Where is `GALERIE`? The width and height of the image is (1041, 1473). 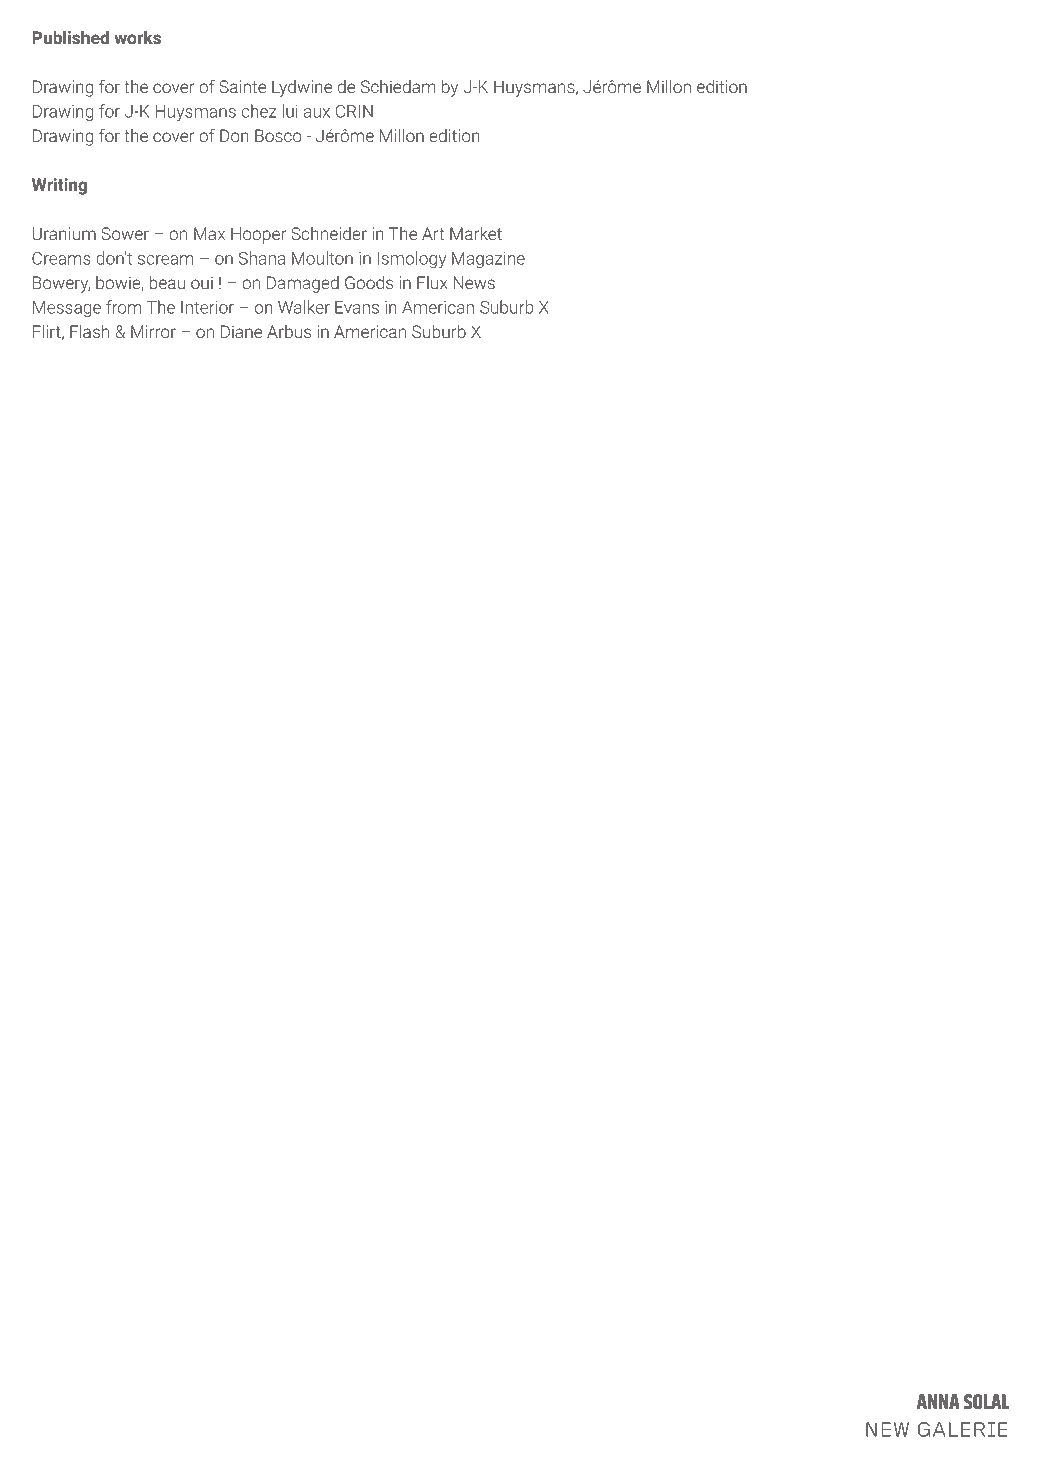 GALERIE is located at coordinates (963, 1429).
